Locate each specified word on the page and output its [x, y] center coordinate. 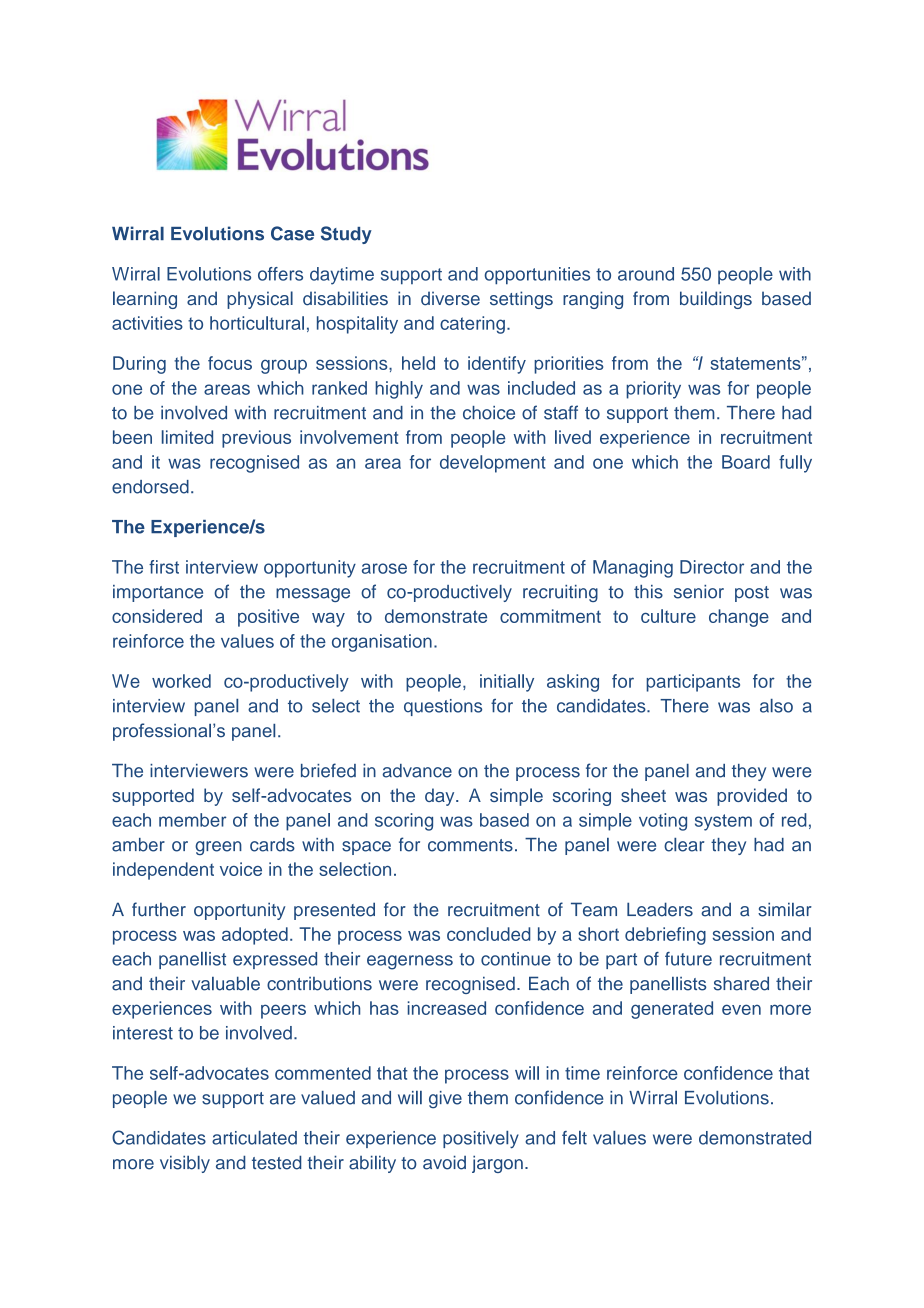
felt [574, 1138]
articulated [254, 1138]
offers [280, 274]
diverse [450, 298]
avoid [444, 1162]
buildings [716, 300]
